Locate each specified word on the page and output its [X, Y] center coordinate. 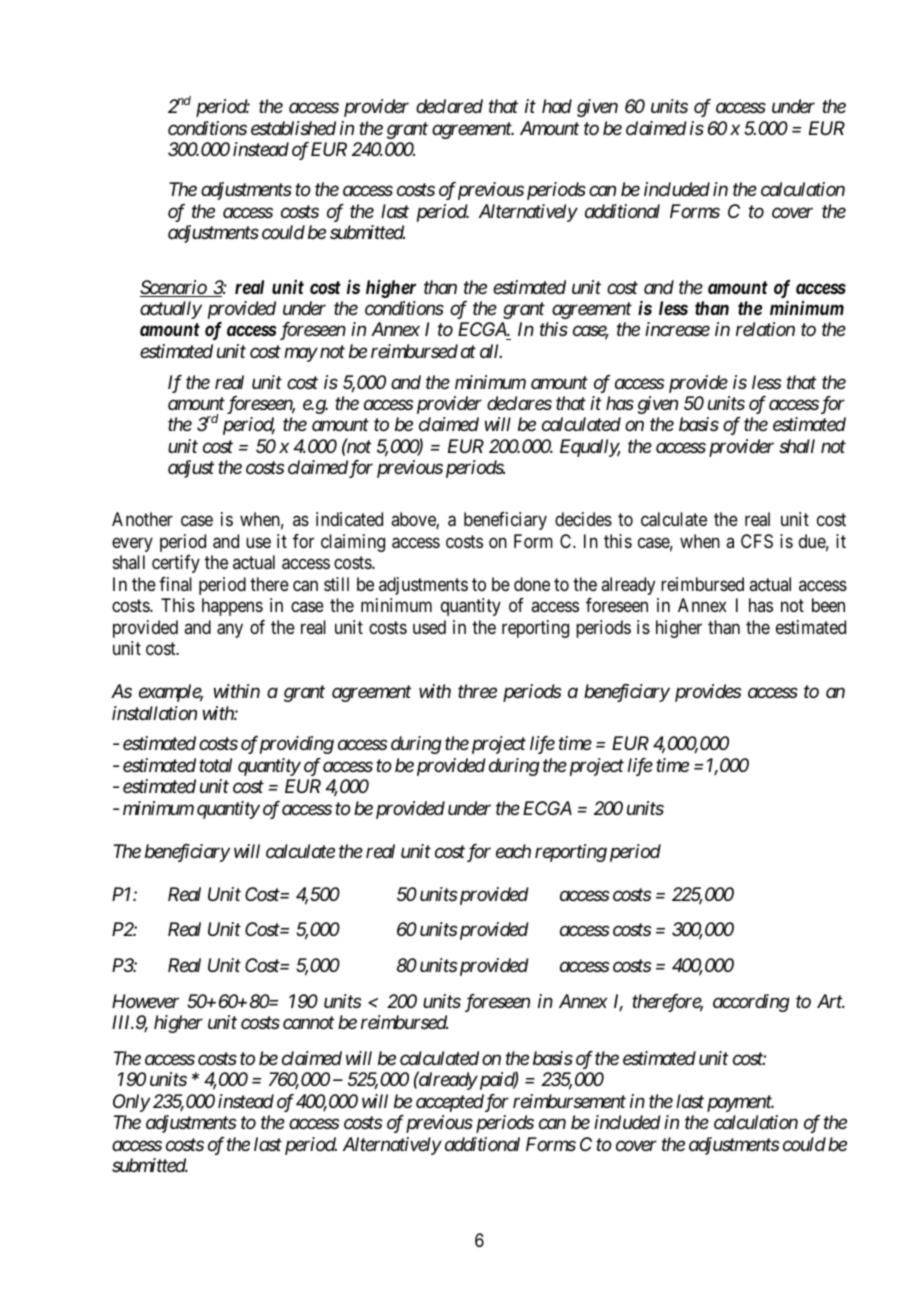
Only [131, 1103]
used [429, 627]
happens [232, 607]
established [293, 128]
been [828, 605]
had [557, 106]
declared [449, 106]
